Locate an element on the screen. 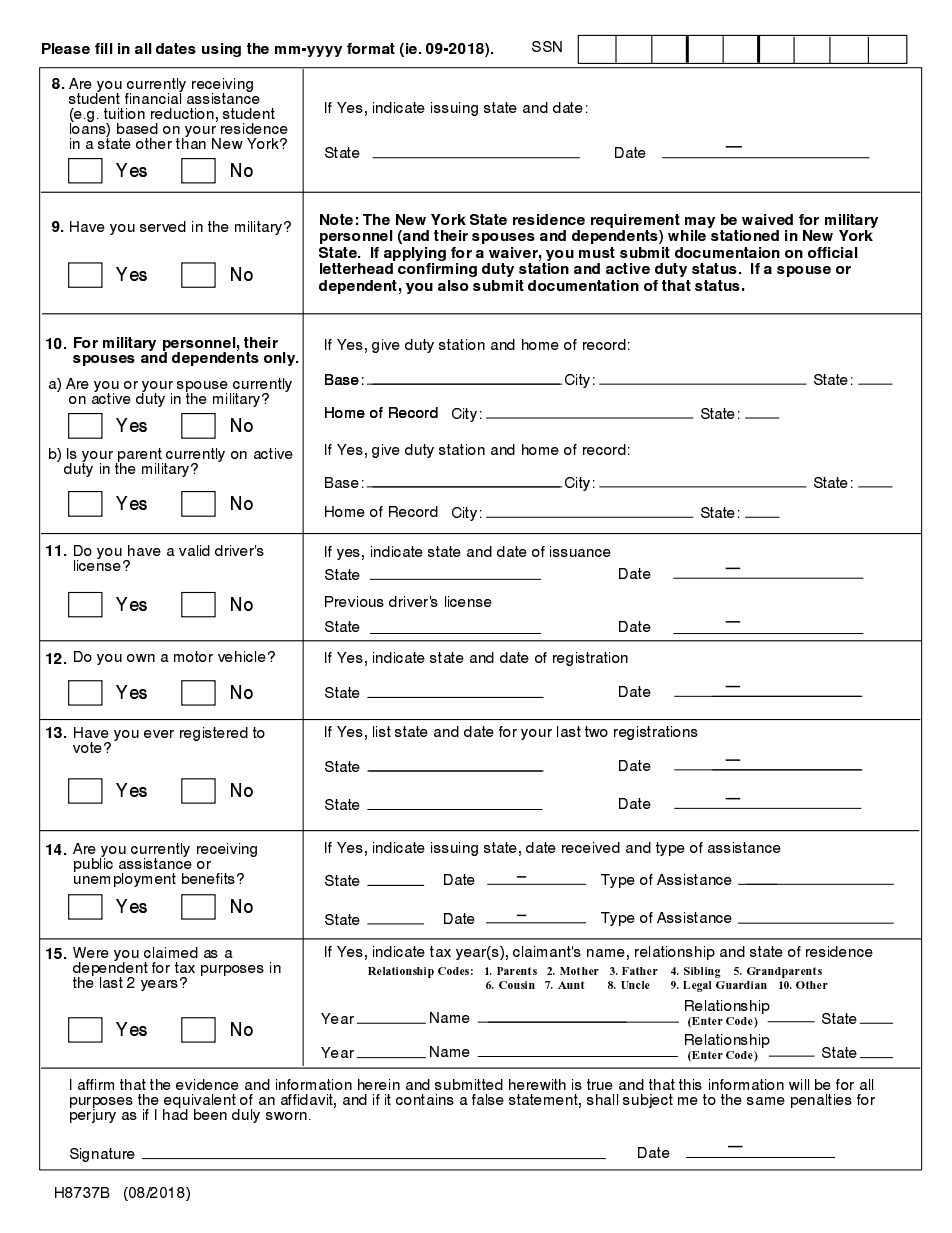 This screenshot has width=952, height=1233. SSN is located at coordinates (547, 46).
